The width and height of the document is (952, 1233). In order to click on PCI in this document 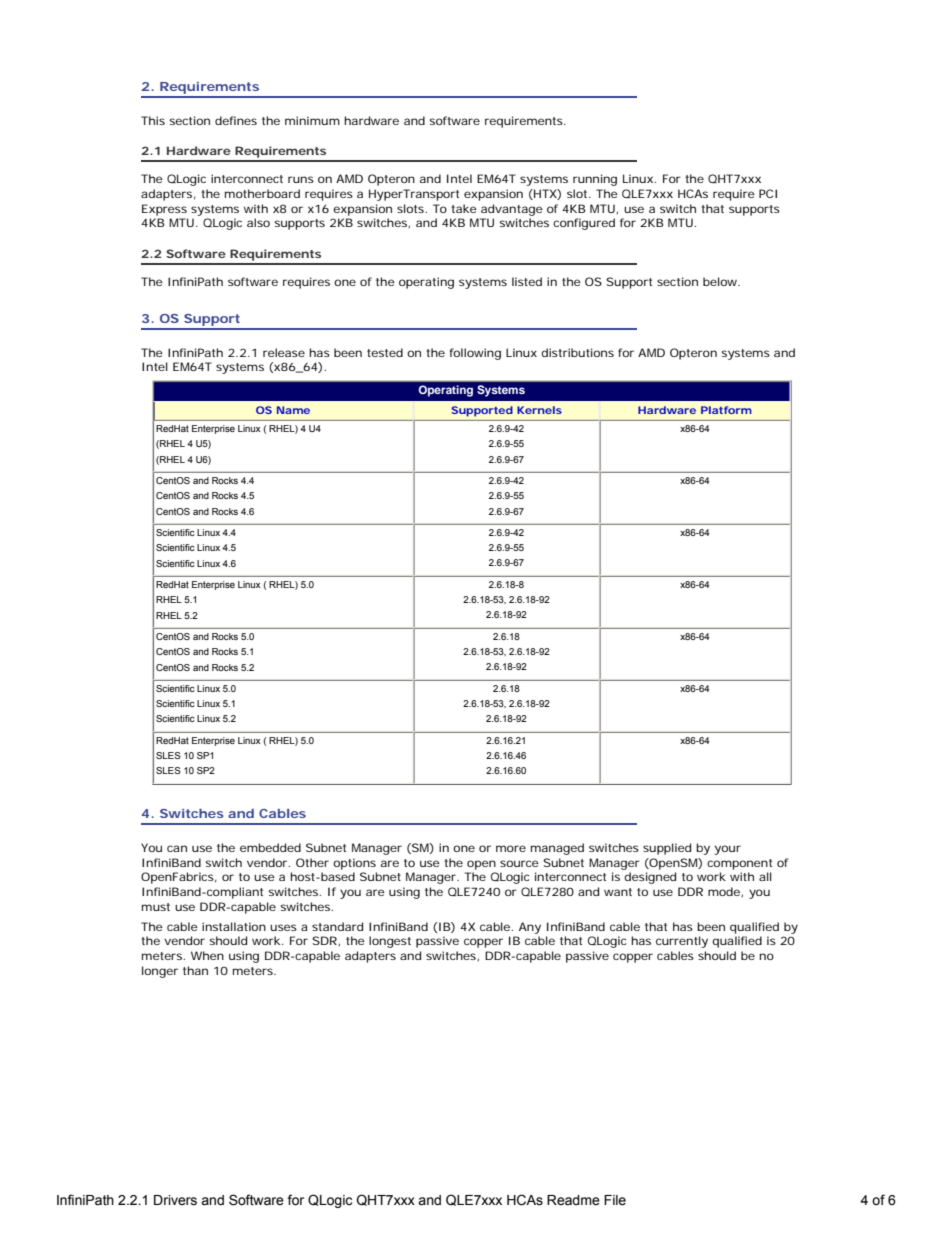, I will do `click(768, 193)`.
